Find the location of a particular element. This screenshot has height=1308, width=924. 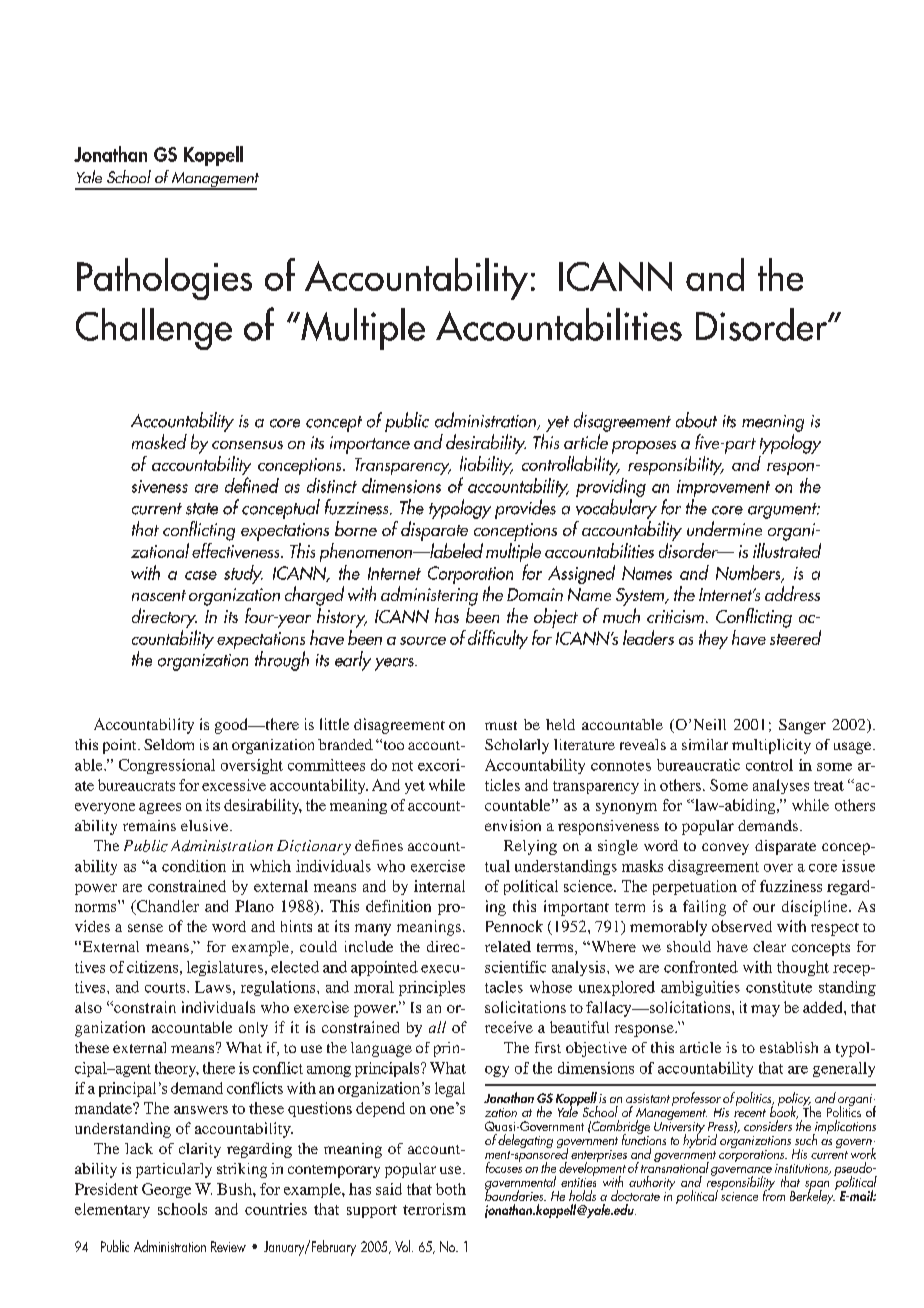

similar is located at coordinates (705, 744).
